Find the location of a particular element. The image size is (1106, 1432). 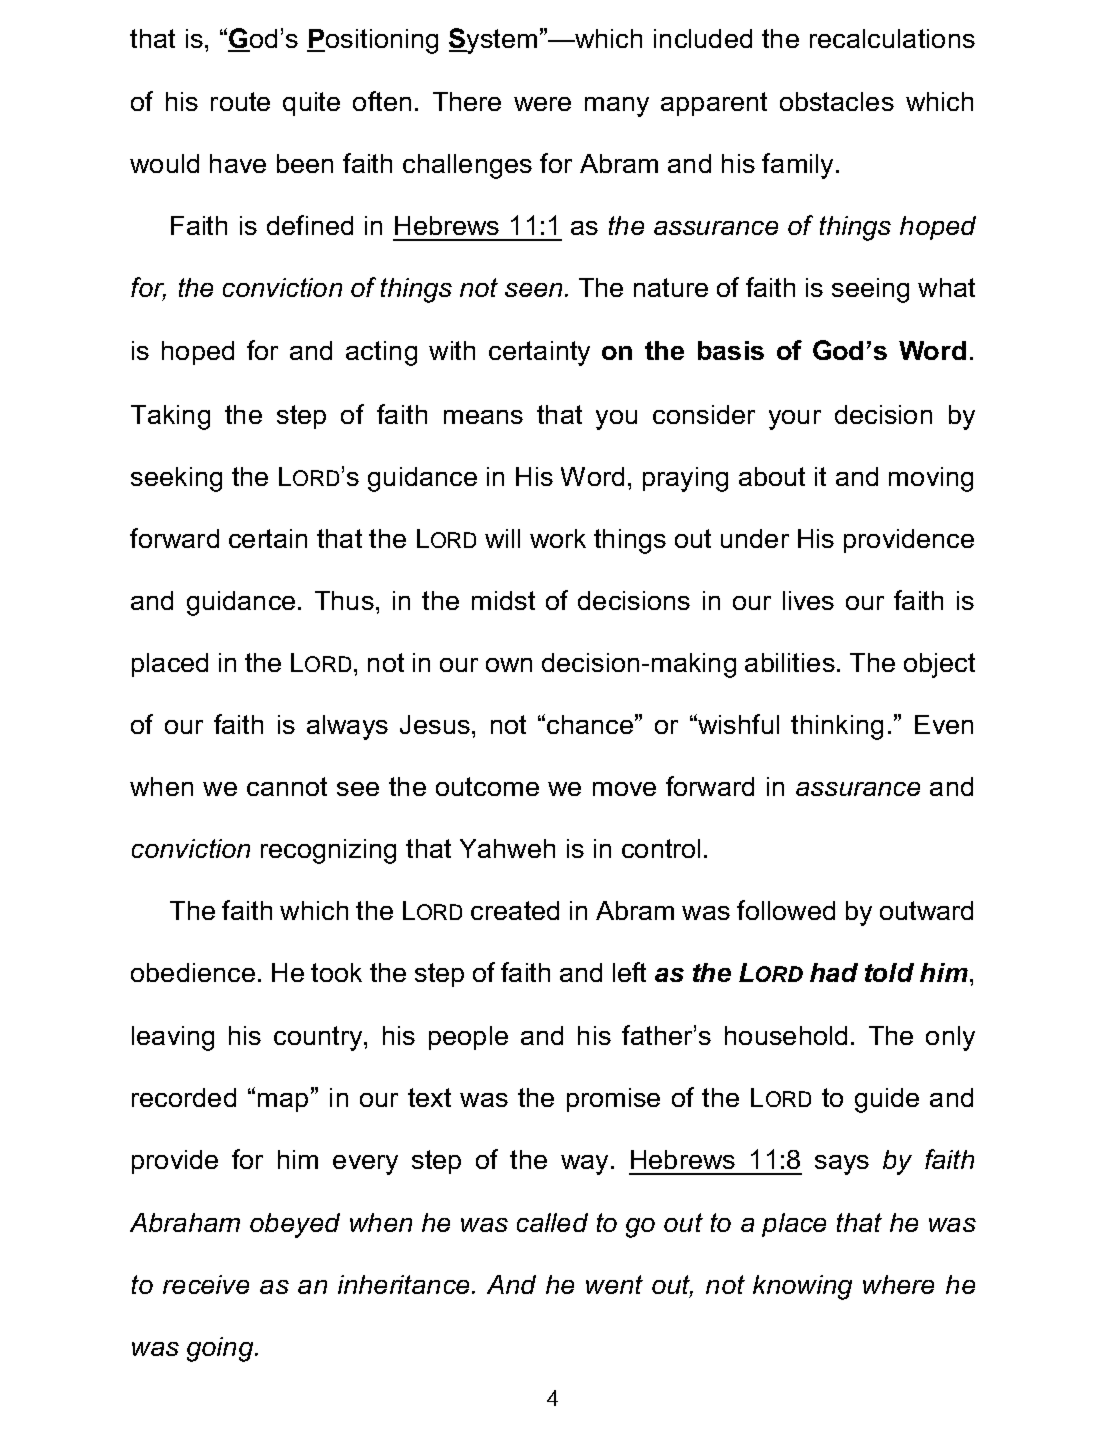

where is located at coordinates (898, 1284).
